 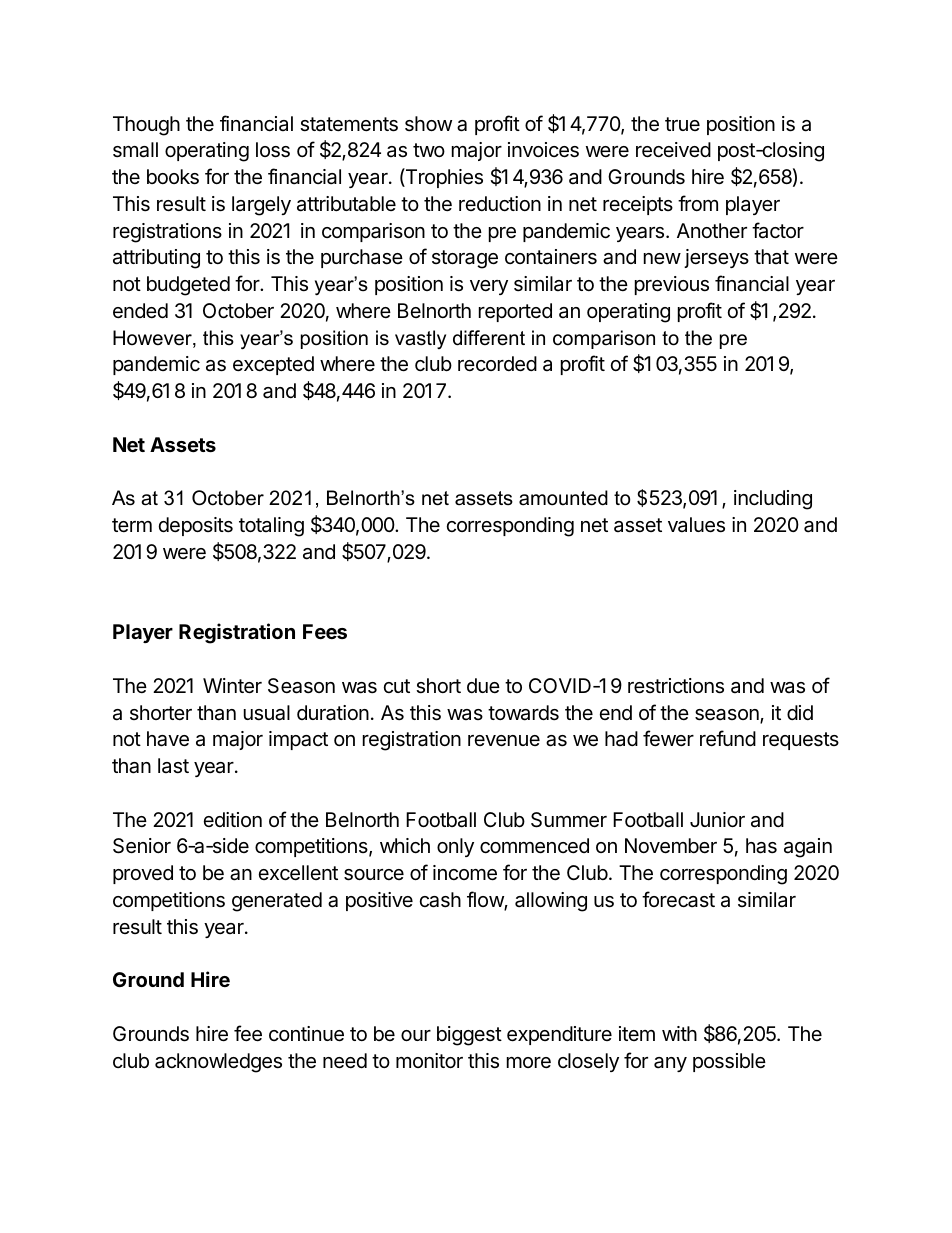 What do you see at coordinates (729, 1062) in the image?
I see `possible` at bounding box center [729, 1062].
